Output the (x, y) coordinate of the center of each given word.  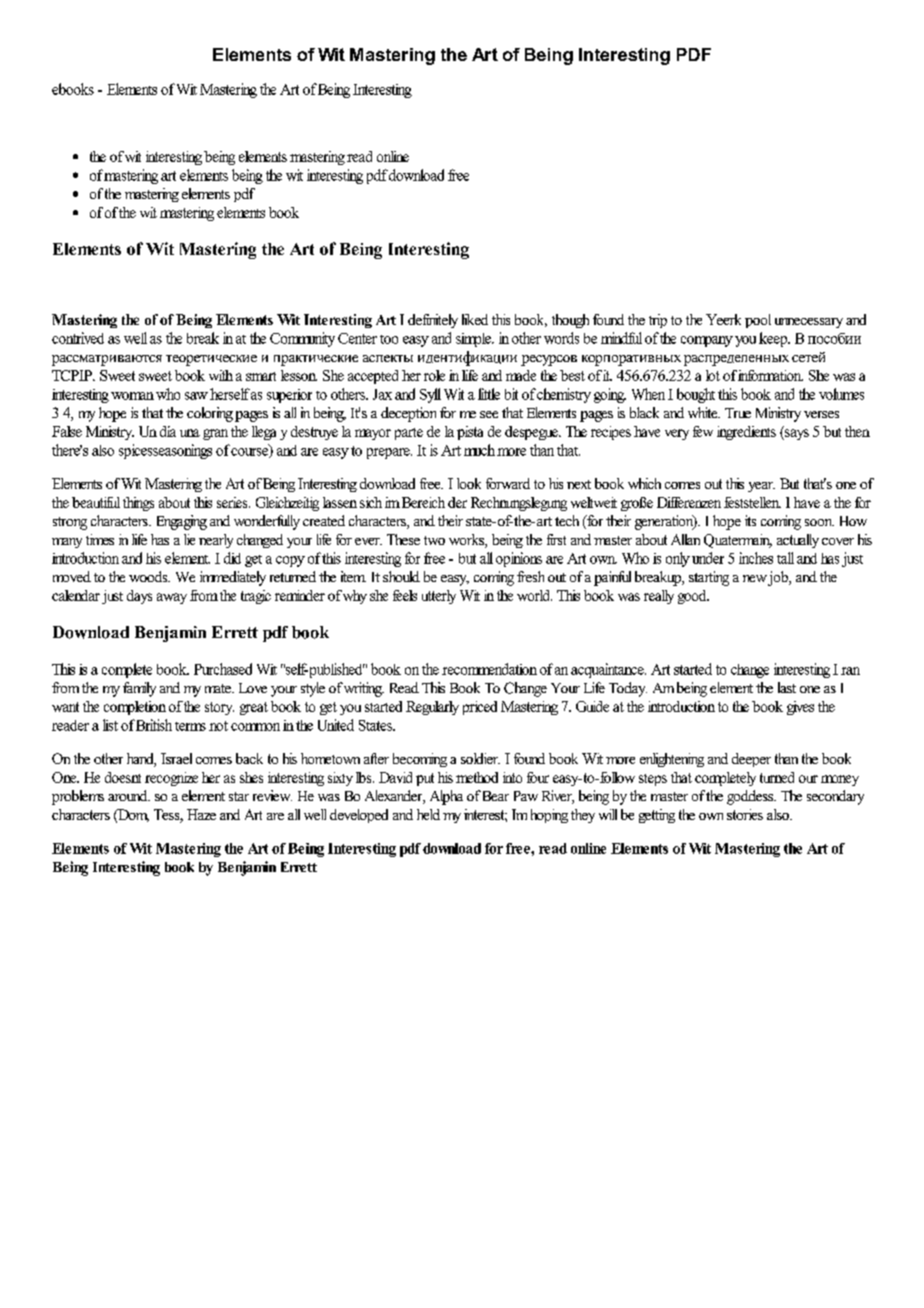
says (796, 434)
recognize (171, 779)
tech (567, 520)
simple (474, 340)
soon (819, 522)
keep (774, 339)
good (693, 597)
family (139, 689)
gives (800, 708)
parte (409, 434)
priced (480, 708)
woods (149, 576)
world (534, 595)
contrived (78, 338)
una (190, 433)
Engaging (182, 522)
